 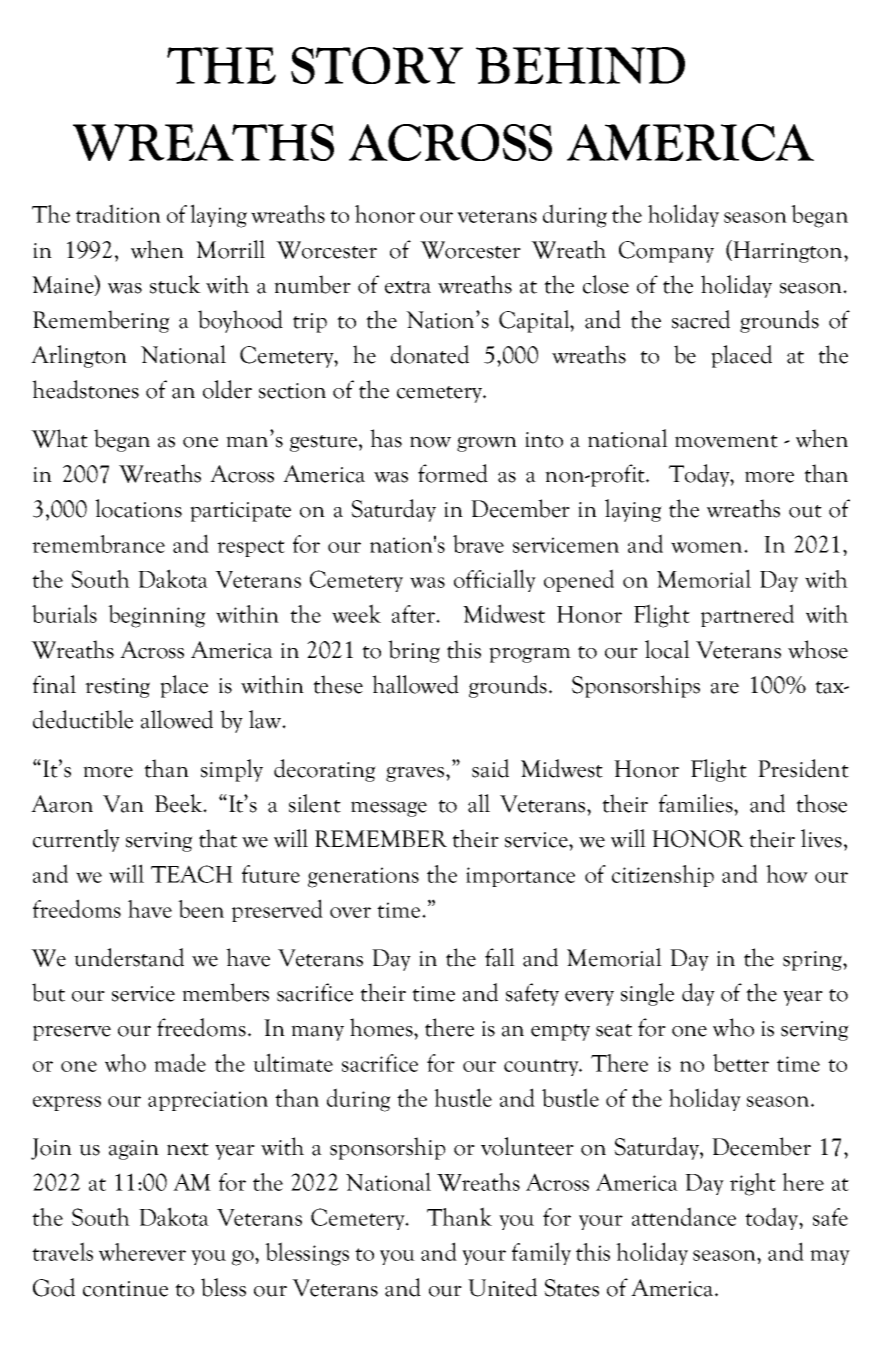 What do you see at coordinates (138, 508) in the image?
I see `locations` at bounding box center [138, 508].
